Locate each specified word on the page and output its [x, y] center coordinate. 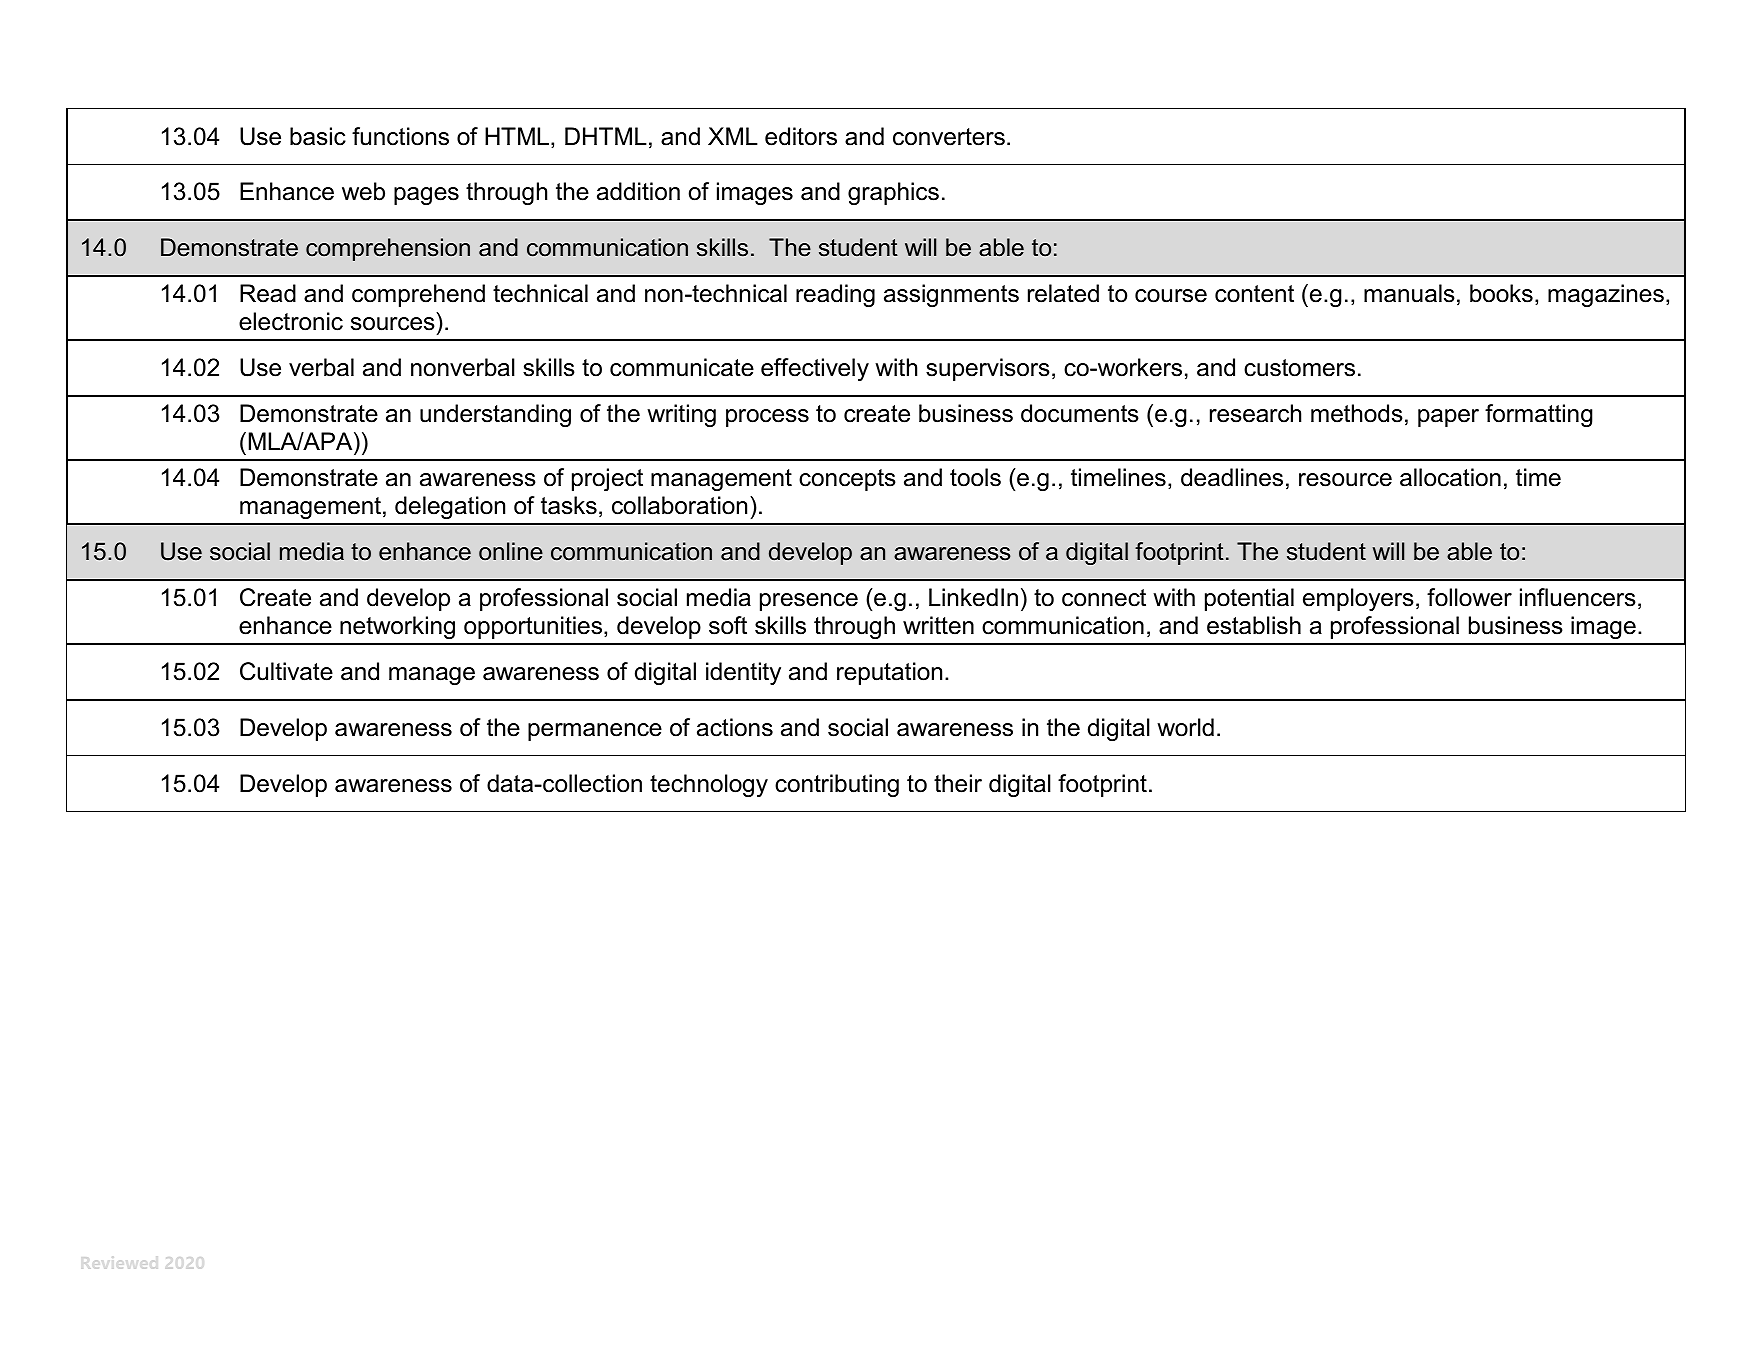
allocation [1450, 477]
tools [975, 477]
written [938, 625]
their [958, 783]
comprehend [418, 295]
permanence [595, 732]
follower [1469, 597]
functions [400, 136]
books [1501, 293]
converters [949, 137]
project [607, 479]
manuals [1409, 293]
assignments [951, 295]
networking [397, 627]
